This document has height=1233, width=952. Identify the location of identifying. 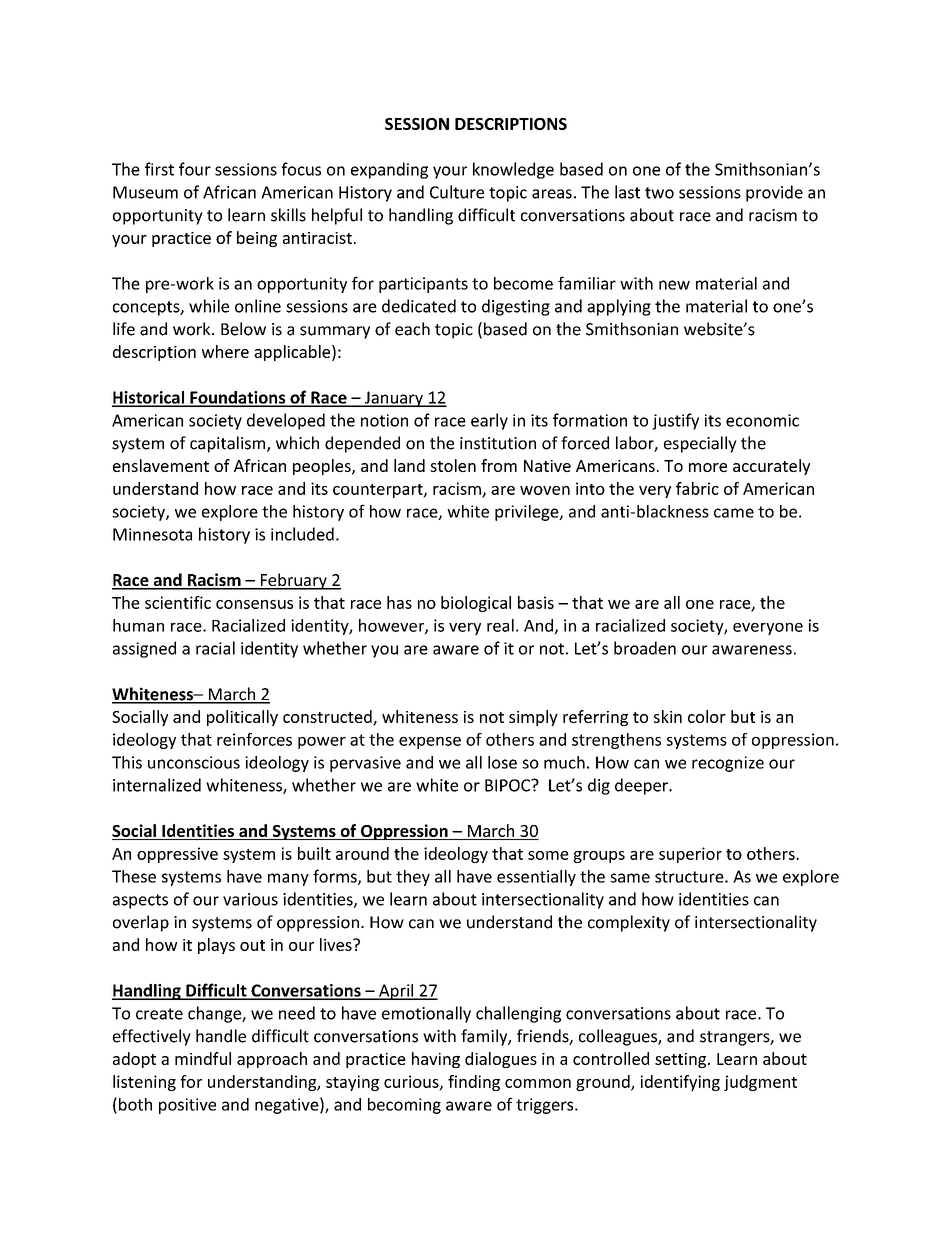
(680, 1083).
